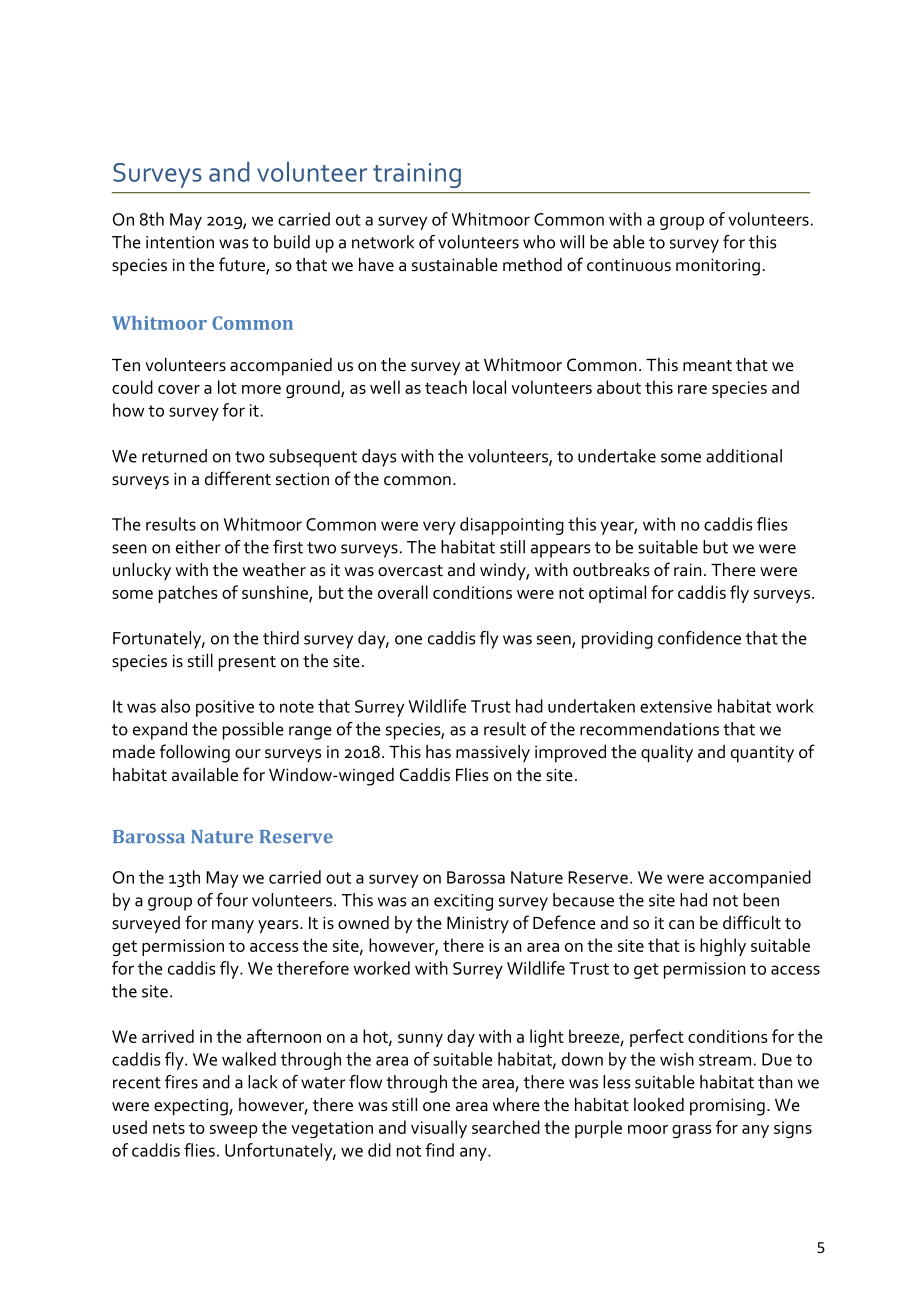 The image size is (924, 1308). Describe the element at coordinates (718, 267) in the page. I see `monitoring` at that location.
